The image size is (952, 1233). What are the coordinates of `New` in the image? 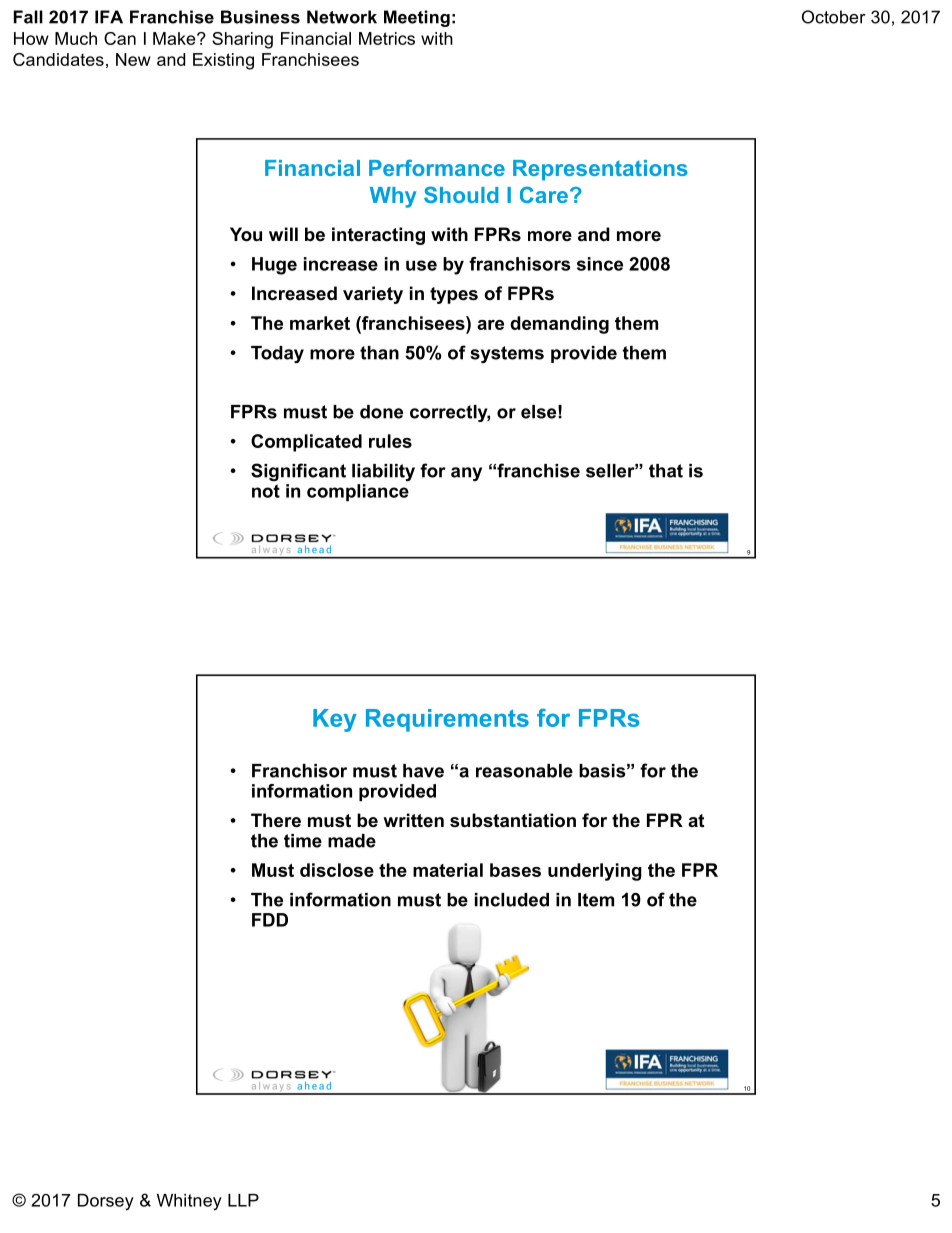 It's located at (133, 59).
